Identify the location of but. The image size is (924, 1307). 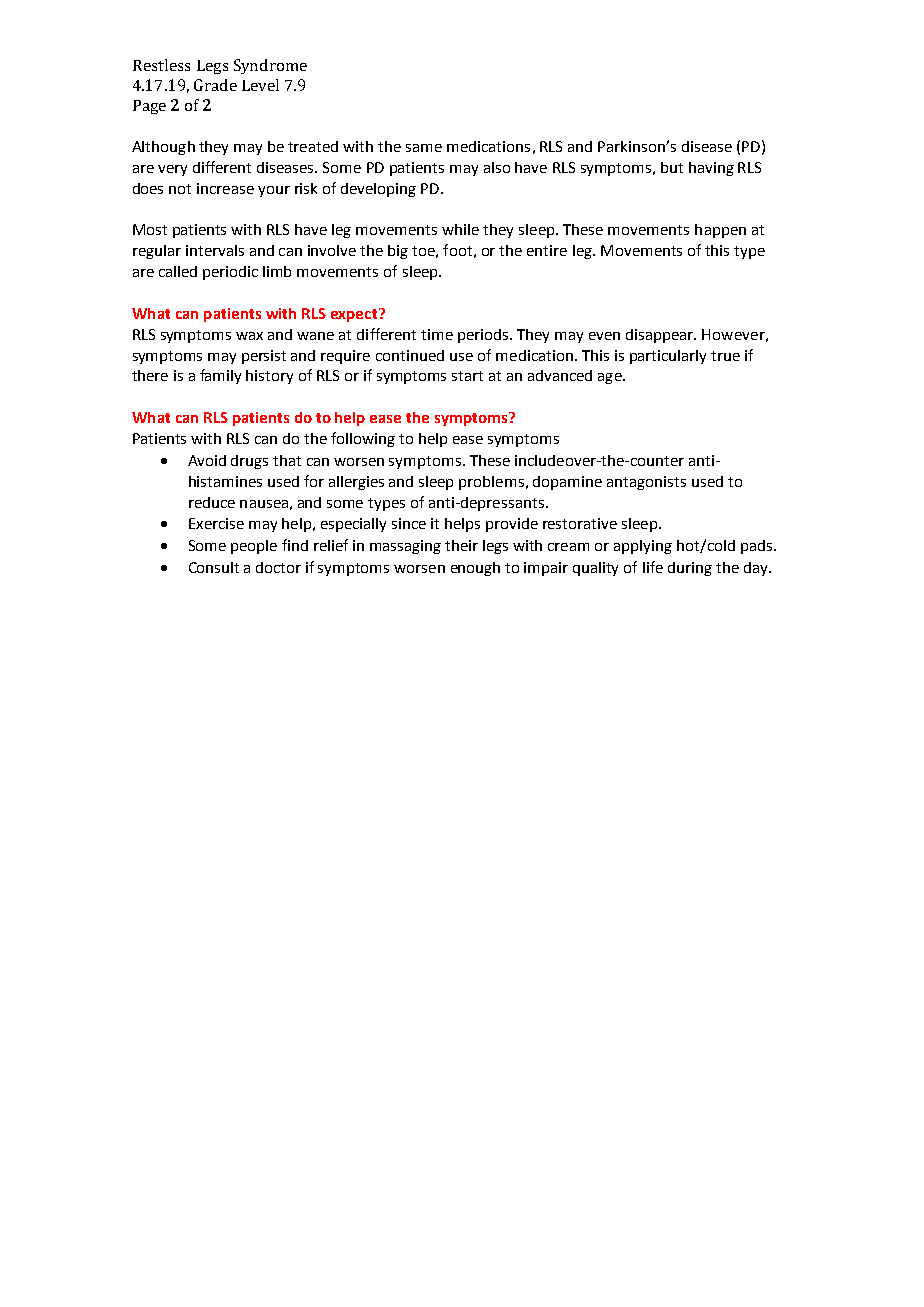
(672, 167).
